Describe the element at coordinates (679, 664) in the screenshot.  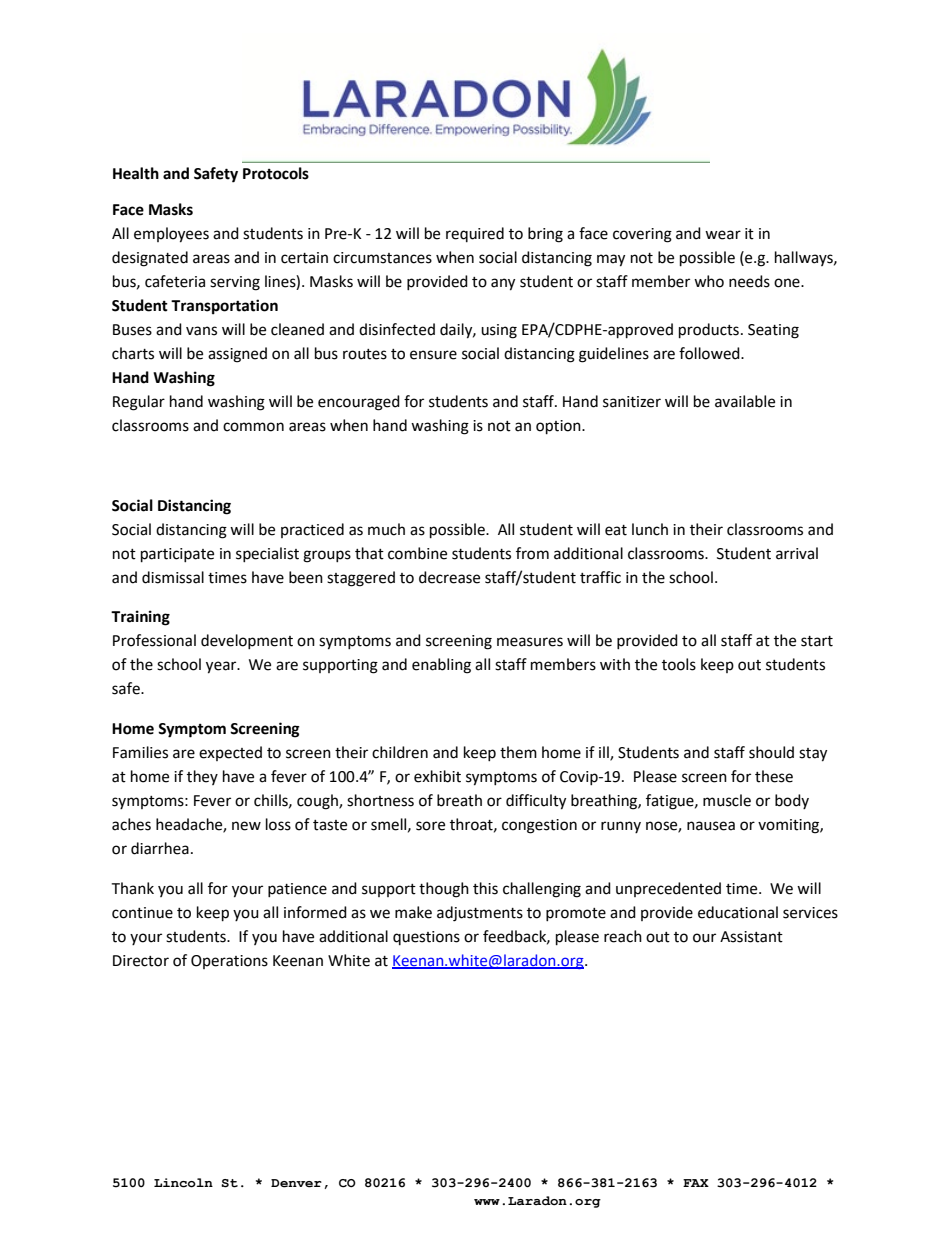
I see `tools` at that location.
